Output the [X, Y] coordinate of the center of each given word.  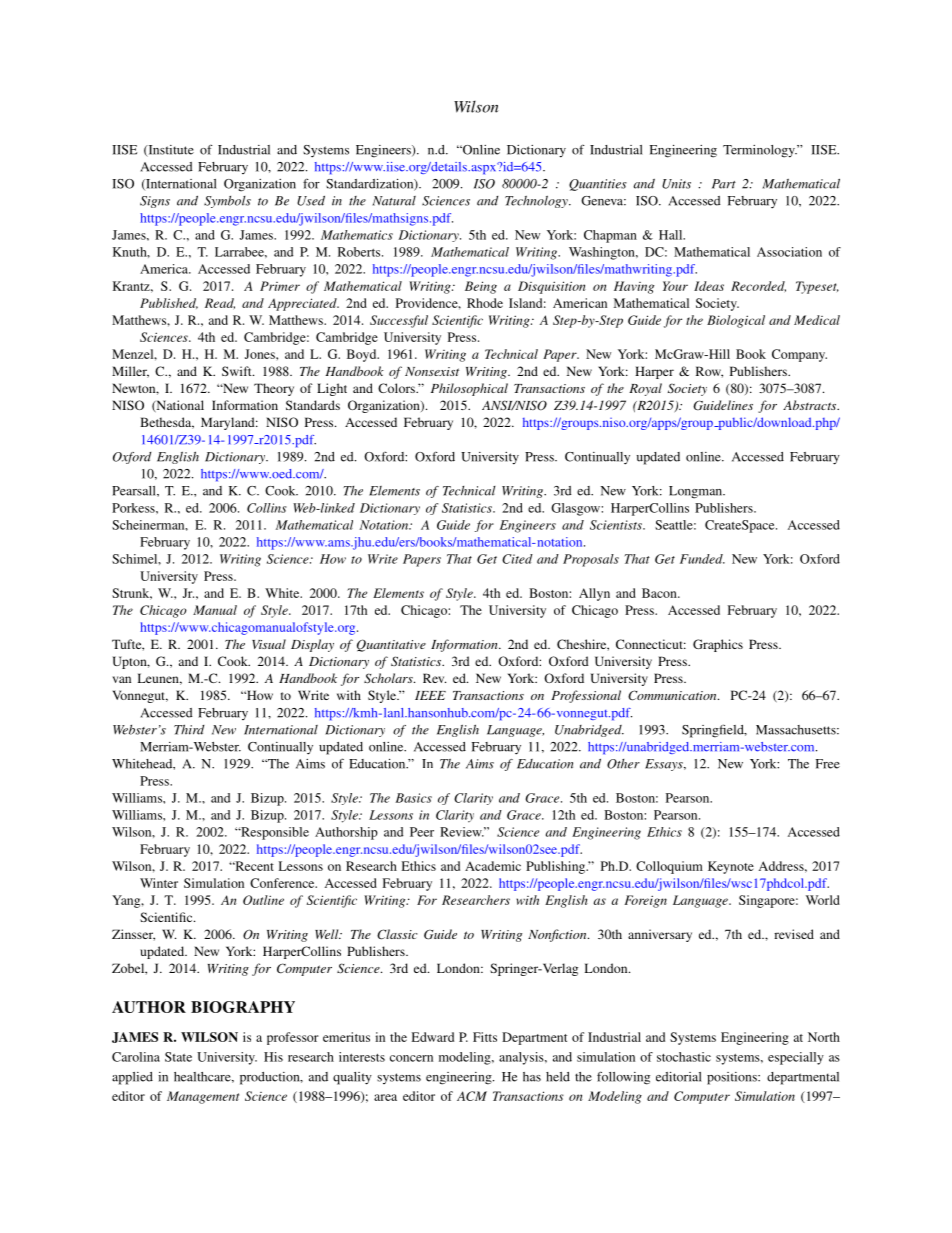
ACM [472, 1096]
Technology [537, 202]
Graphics [718, 645]
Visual [269, 644]
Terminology [760, 151]
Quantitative [391, 645]
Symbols [227, 202]
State [178, 1057]
